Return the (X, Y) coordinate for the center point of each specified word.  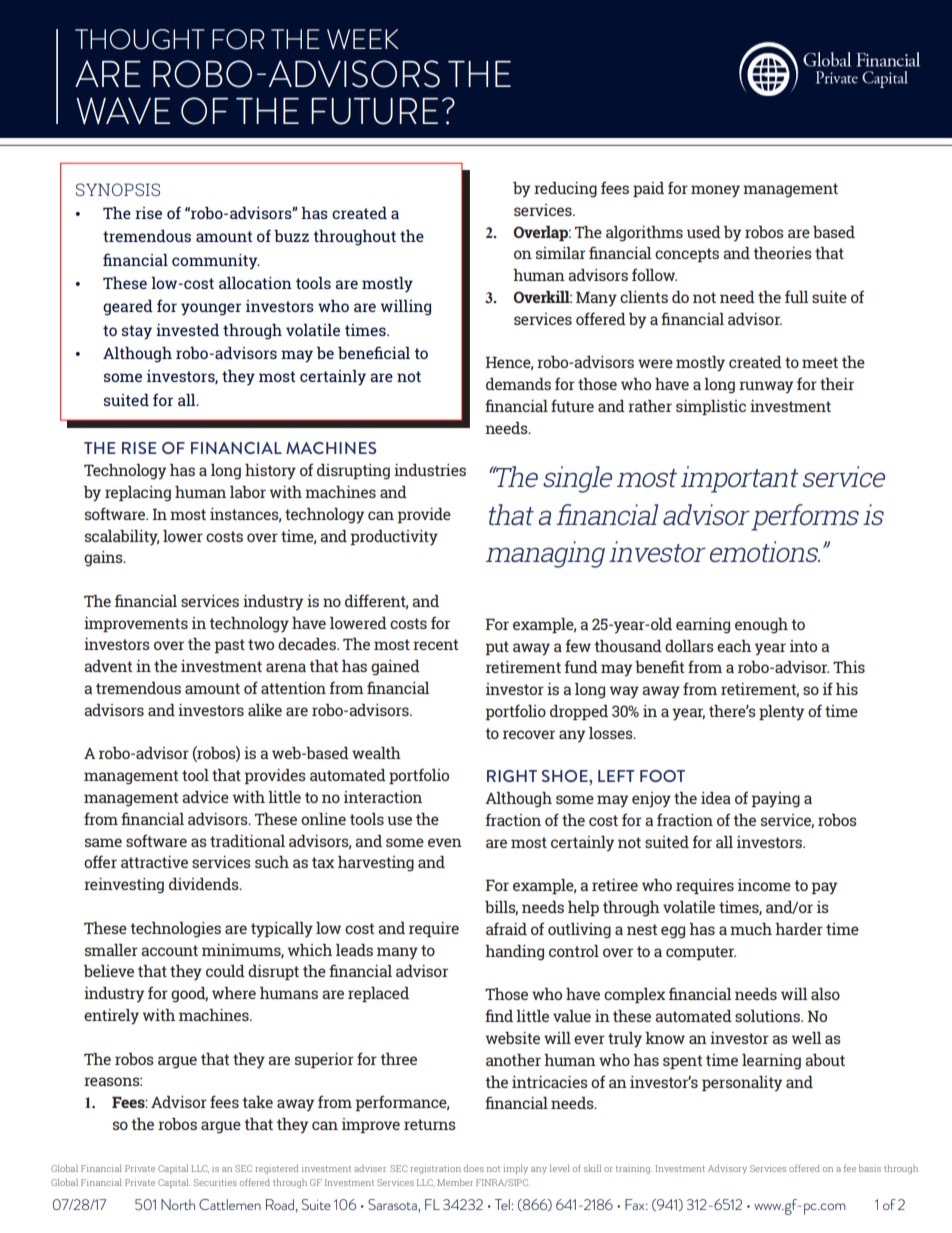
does (474, 1168)
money (715, 191)
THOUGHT (140, 39)
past (229, 646)
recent (436, 644)
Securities (215, 1182)
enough (761, 626)
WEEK (363, 39)
